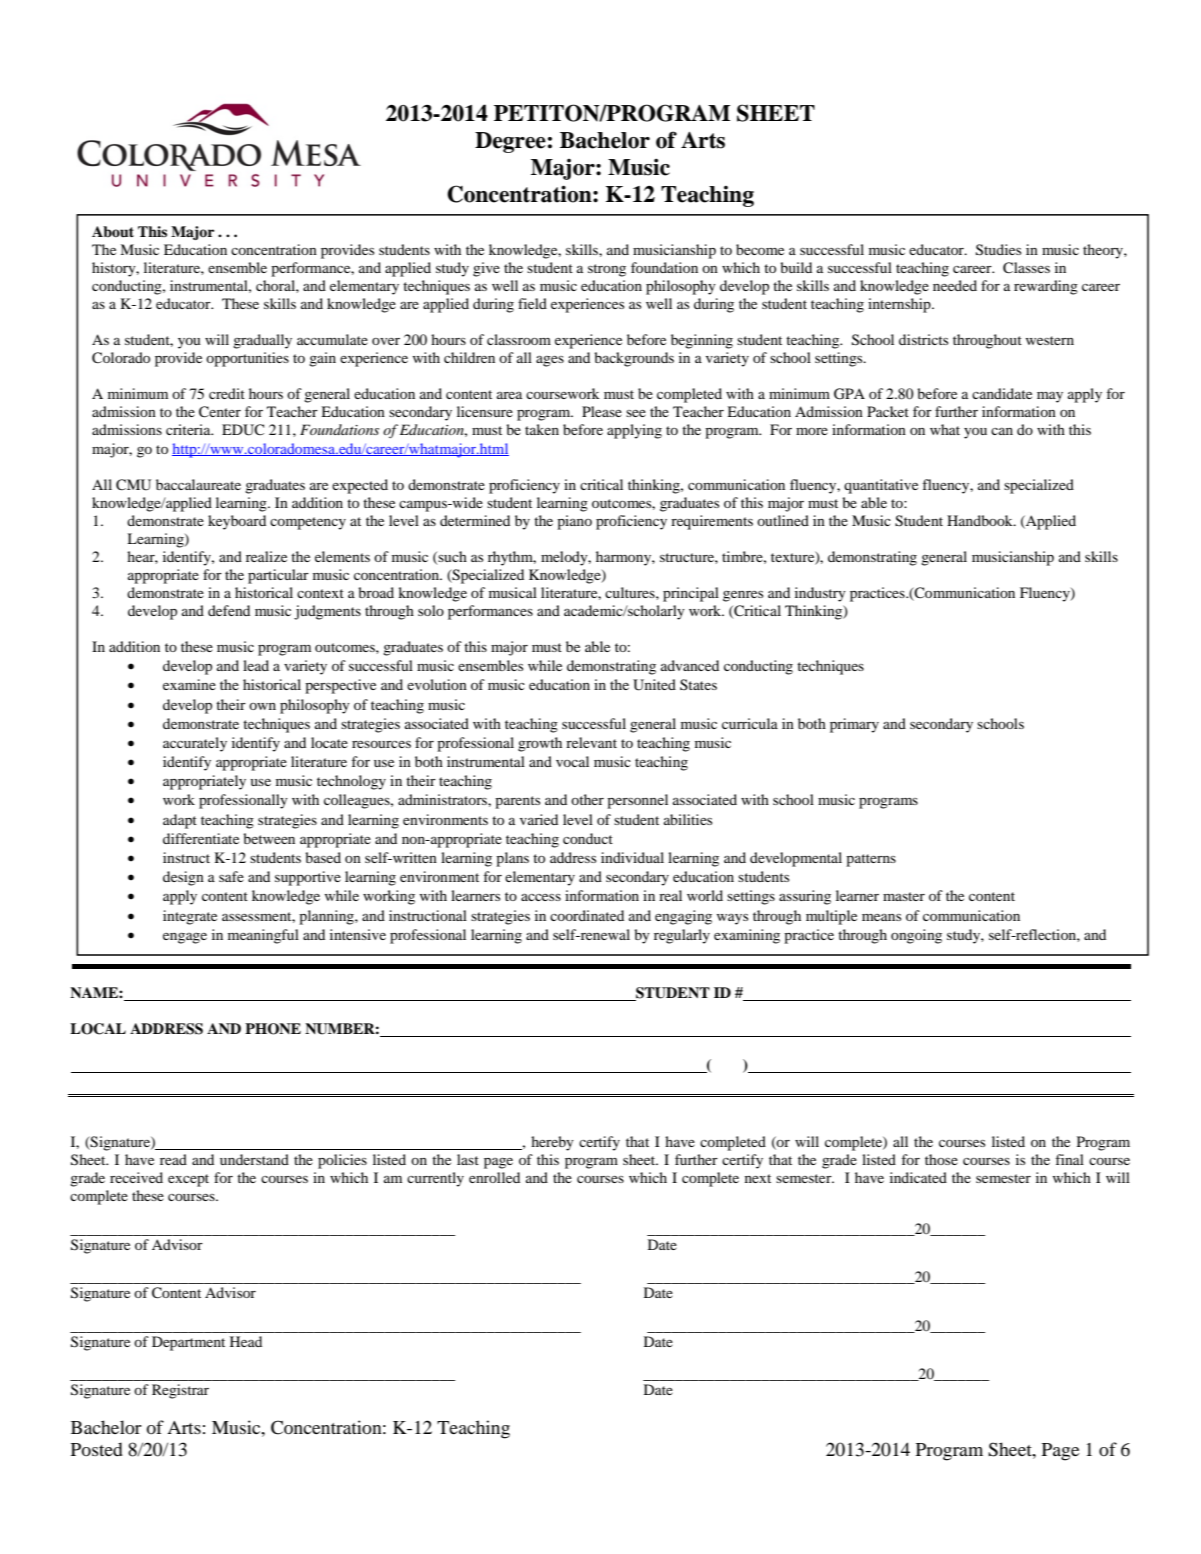 The height and width of the screenshot is (1554, 1201). Describe the element at coordinates (512, 558) in the screenshot. I see `rhythm` at that location.
